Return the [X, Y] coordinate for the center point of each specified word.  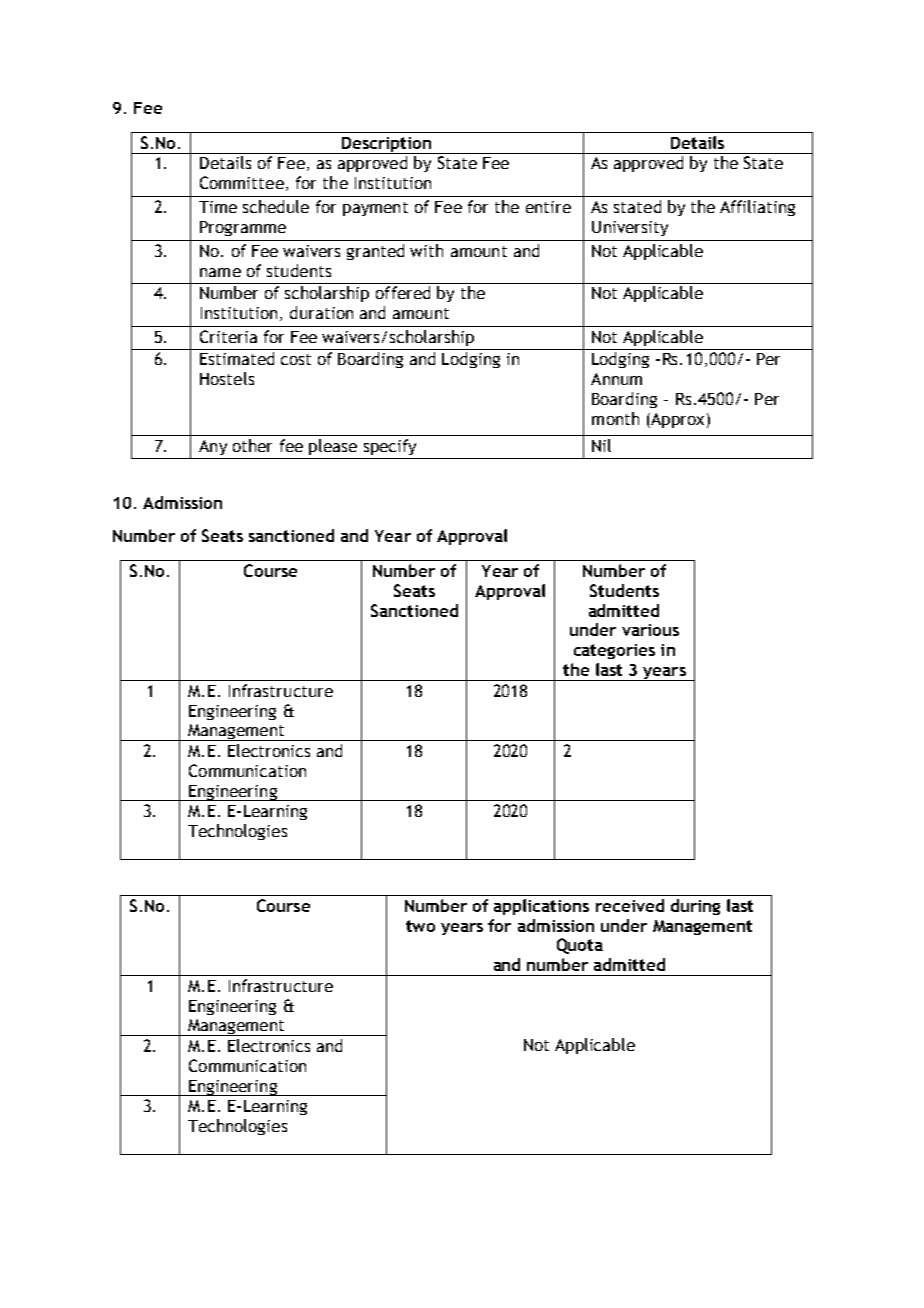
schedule [276, 206]
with [426, 250]
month [615, 418]
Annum [616, 379]
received [630, 905]
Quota [580, 946]
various [650, 630]
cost [296, 359]
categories [614, 651]
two [420, 926]
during [695, 907]
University [630, 228]
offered [403, 292]
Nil [601, 445]
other [252, 445]
